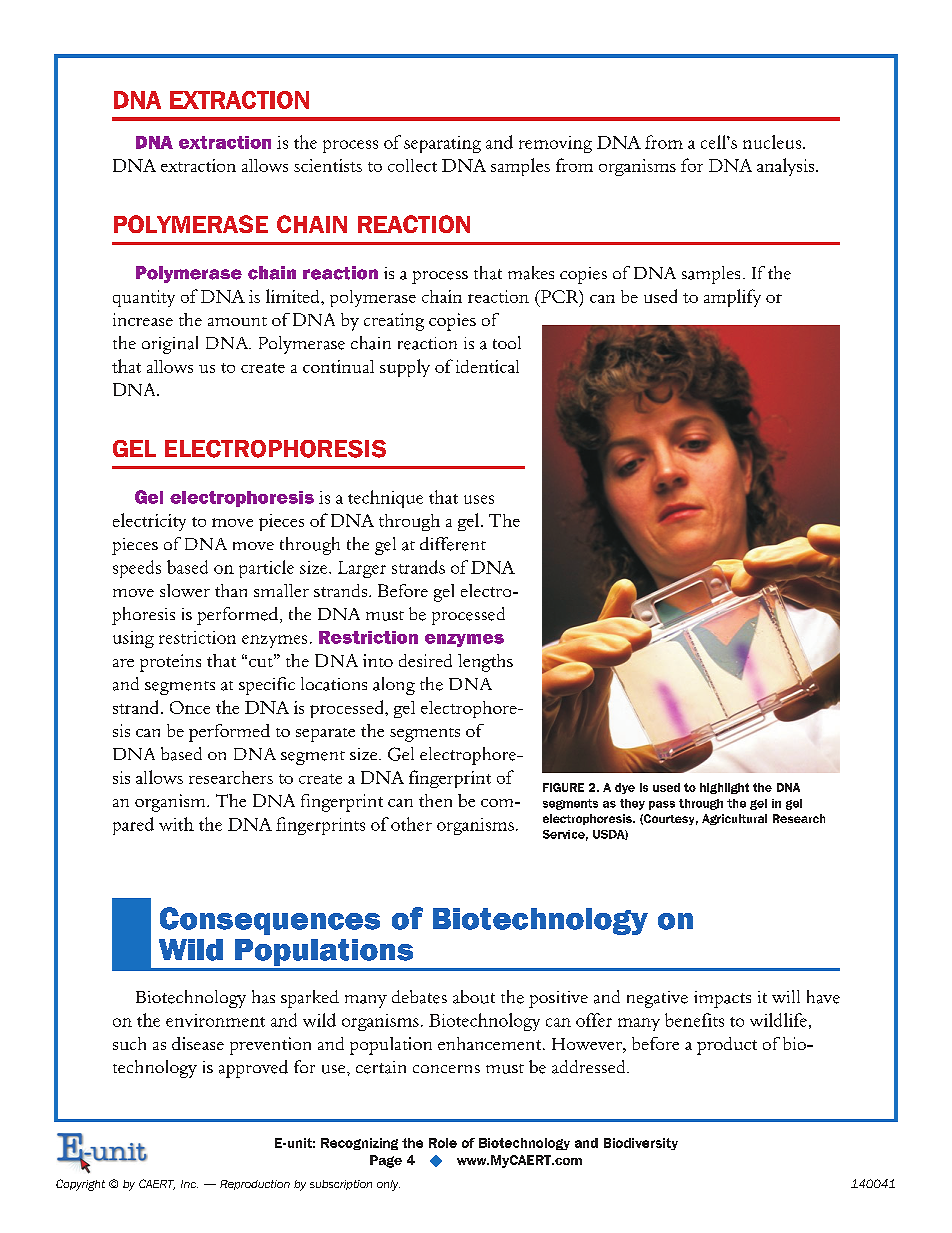  Describe the element at coordinates (442, 144) in the screenshot. I see `separating` at that location.
